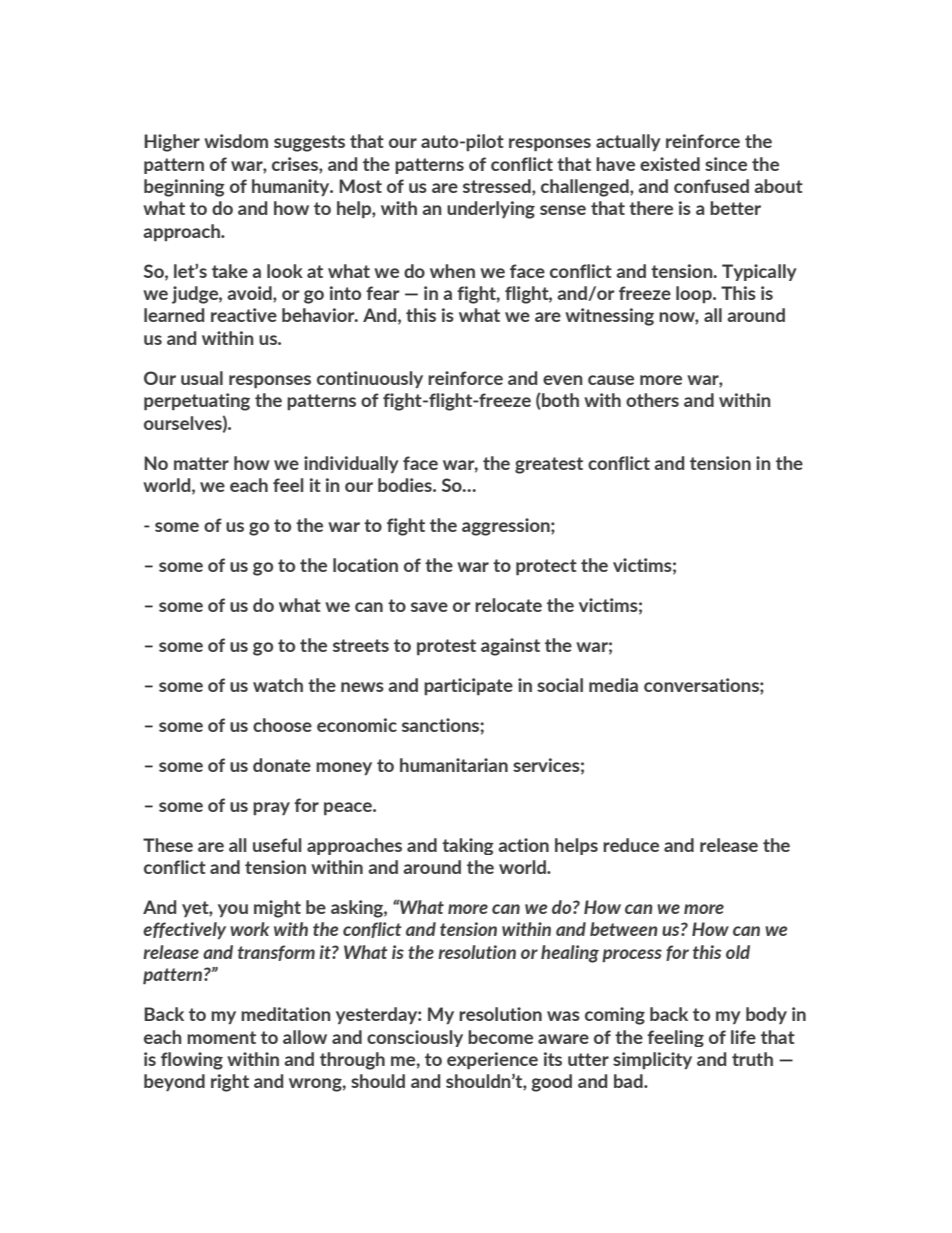 The height and width of the document is (1233, 952). I want to click on experience, so click(492, 1060).
